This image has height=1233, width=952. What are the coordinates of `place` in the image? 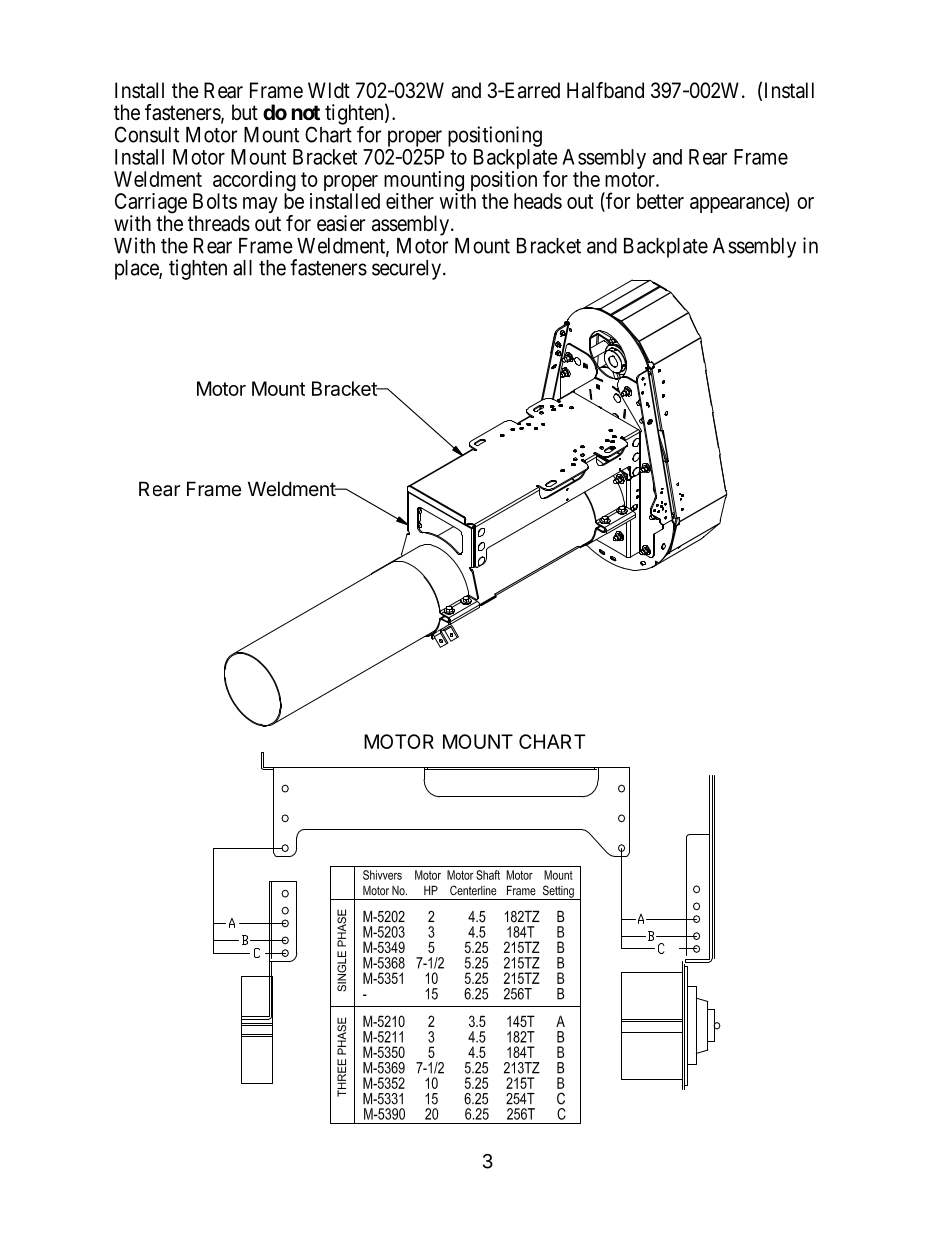 It's located at (137, 270).
